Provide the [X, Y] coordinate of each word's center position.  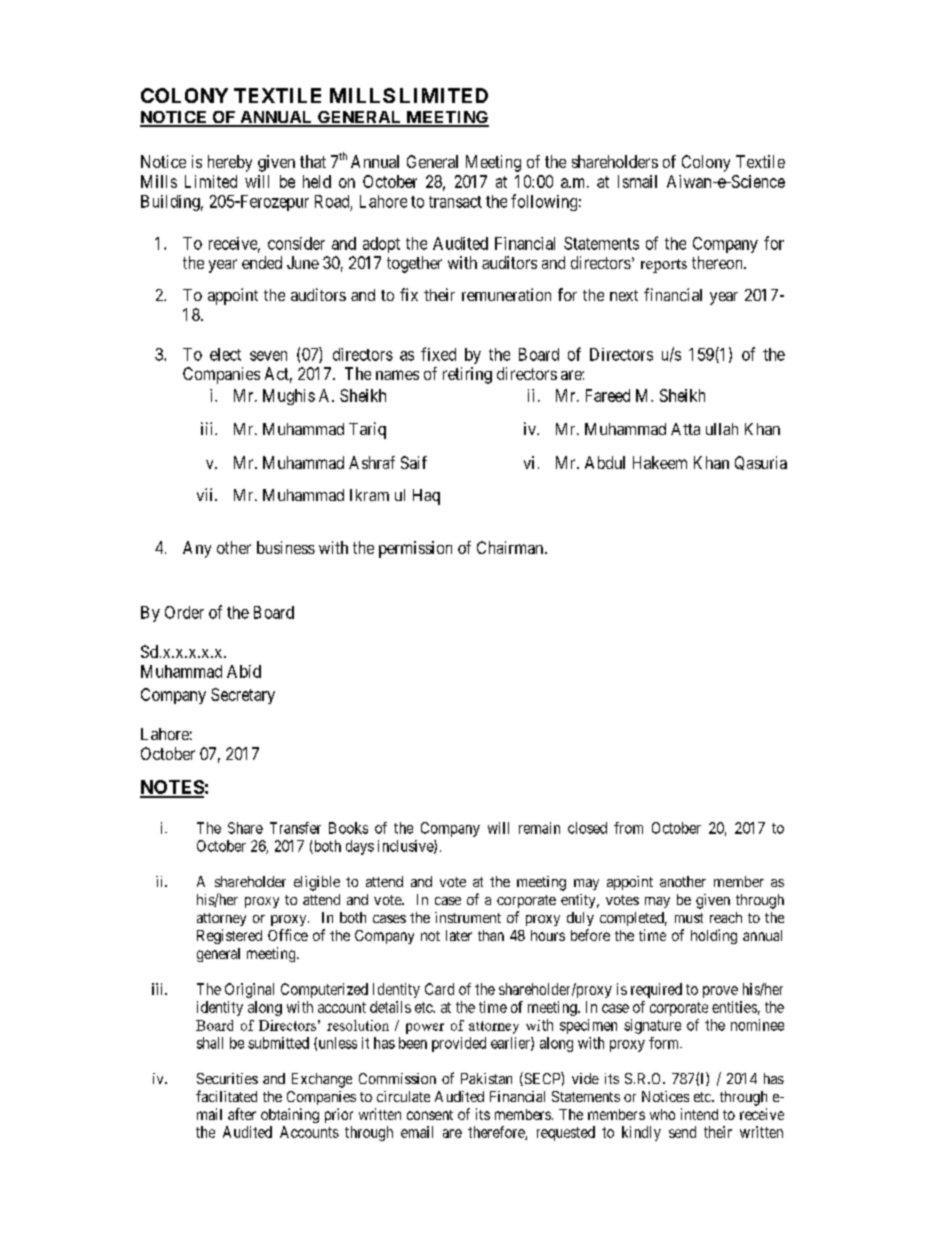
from [628, 828]
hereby [230, 163]
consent [430, 1115]
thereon [718, 262]
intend [699, 1114]
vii [206, 494]
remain [539, 828]
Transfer [295, 828]
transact [455, 202]
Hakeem [660, 462]
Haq [426, 497]
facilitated [226, 1096]
